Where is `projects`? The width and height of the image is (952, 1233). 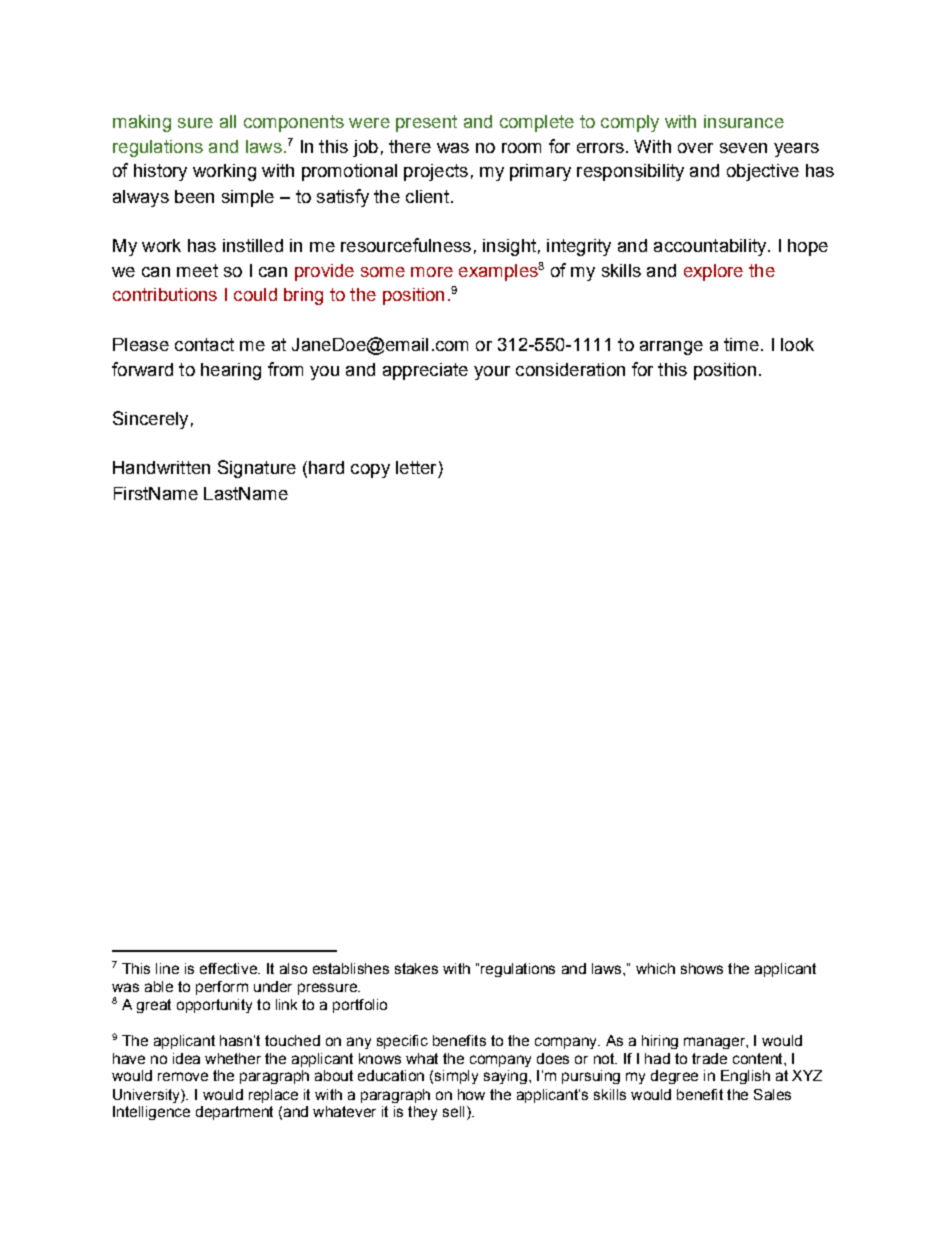 projects is located at coordinates (436, 172).
